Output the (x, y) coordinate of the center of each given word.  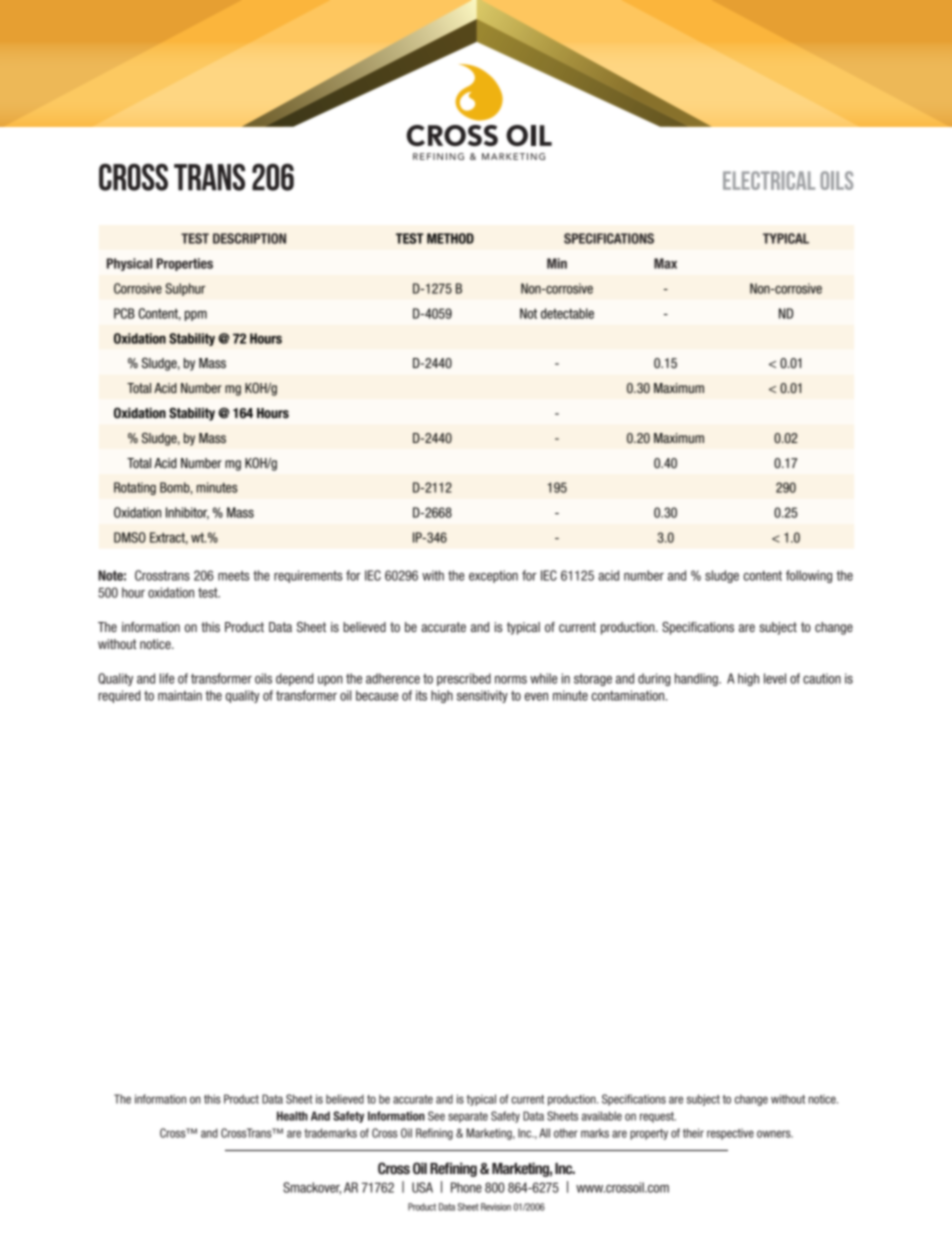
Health (292, 1116)
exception (493, 576)
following (809, 576)
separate (468, 1117)
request (658, 1117)
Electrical (769, 180)
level (775, 678)
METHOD (450, 238)
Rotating (135, 488)
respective (730, 1134)
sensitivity (482, 696)
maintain (180, 695)
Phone (466, 1187)
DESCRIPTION (249, 238)
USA (422, 1187)
